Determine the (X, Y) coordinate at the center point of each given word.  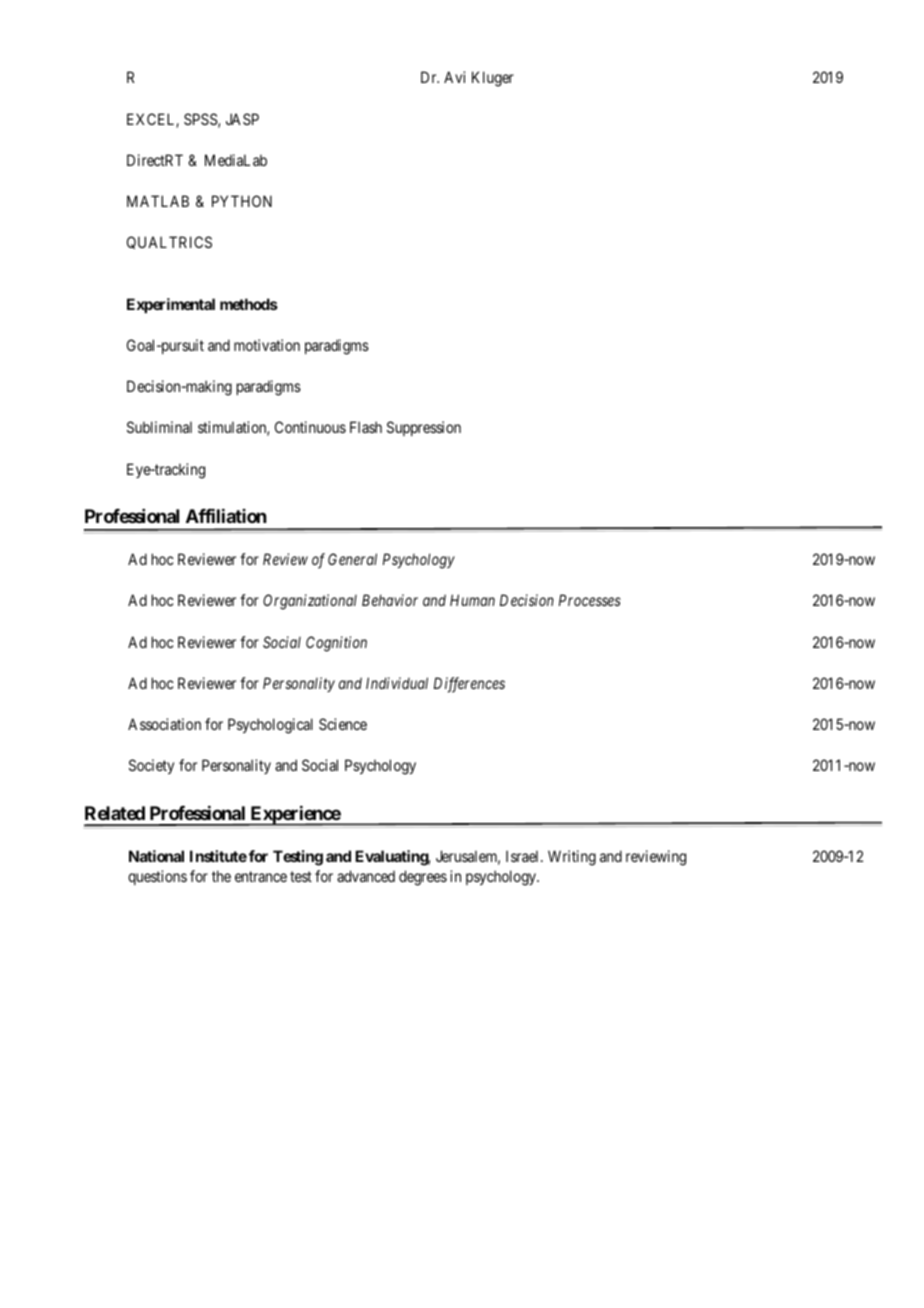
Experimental (171, 305)
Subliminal (159, 427)
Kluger (493, 79)
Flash (366, 427)
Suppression (424, 428)
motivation (267, 345)
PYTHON (242, 201)
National (156, 856)
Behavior (390, 600)
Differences (469, 685)
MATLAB (158, 201)
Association (164, 724)
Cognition (336, 644)
